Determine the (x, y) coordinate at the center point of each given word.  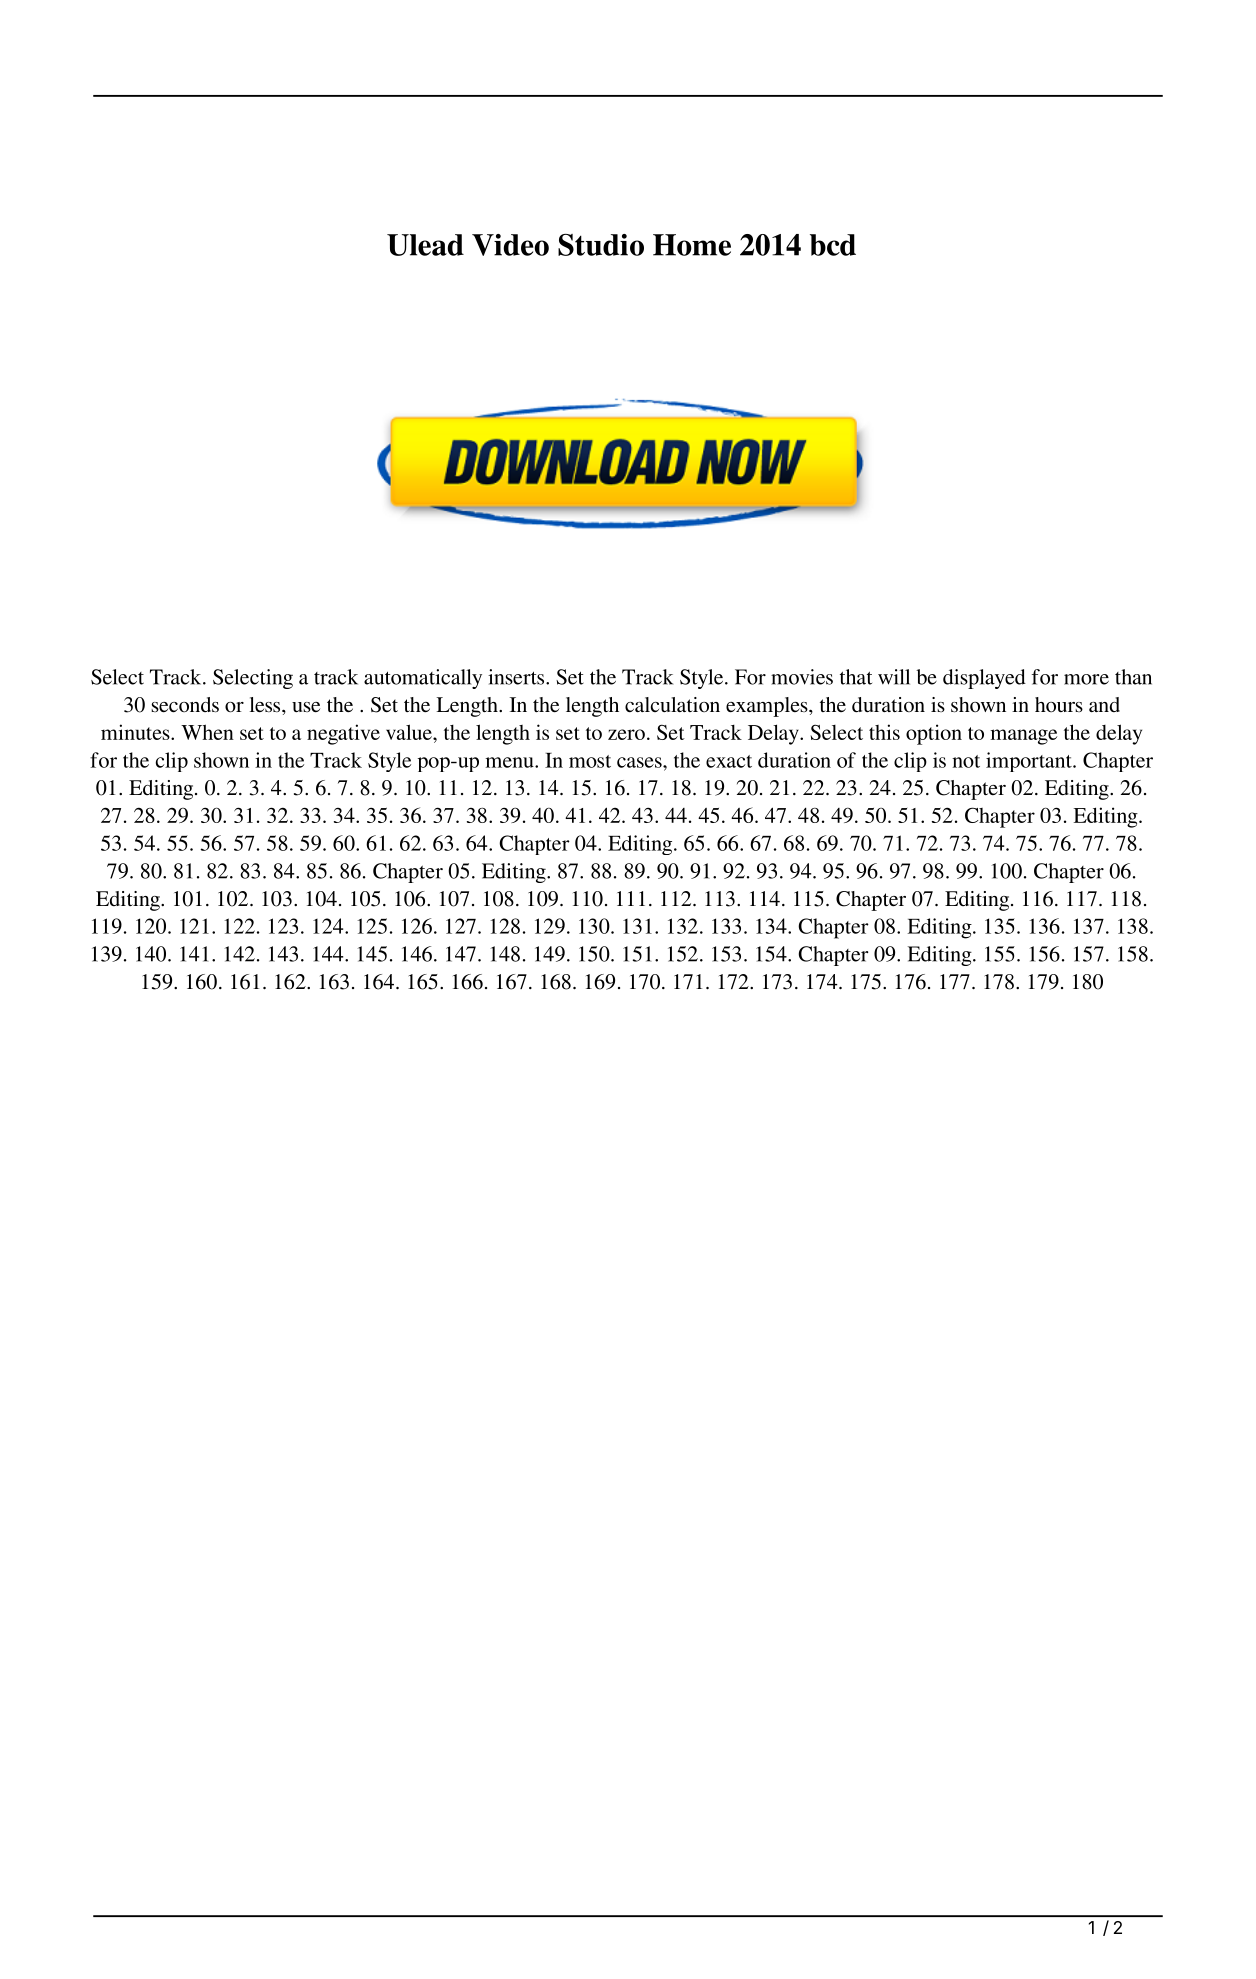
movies (802, 677)
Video (510, 245)
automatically (423, 679)
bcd (833, 245)
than (1133, 677)
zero (626, 734)
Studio (601, 245)
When (207, 732)
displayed (984, 679)
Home (692, 245)
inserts (517, 677)
